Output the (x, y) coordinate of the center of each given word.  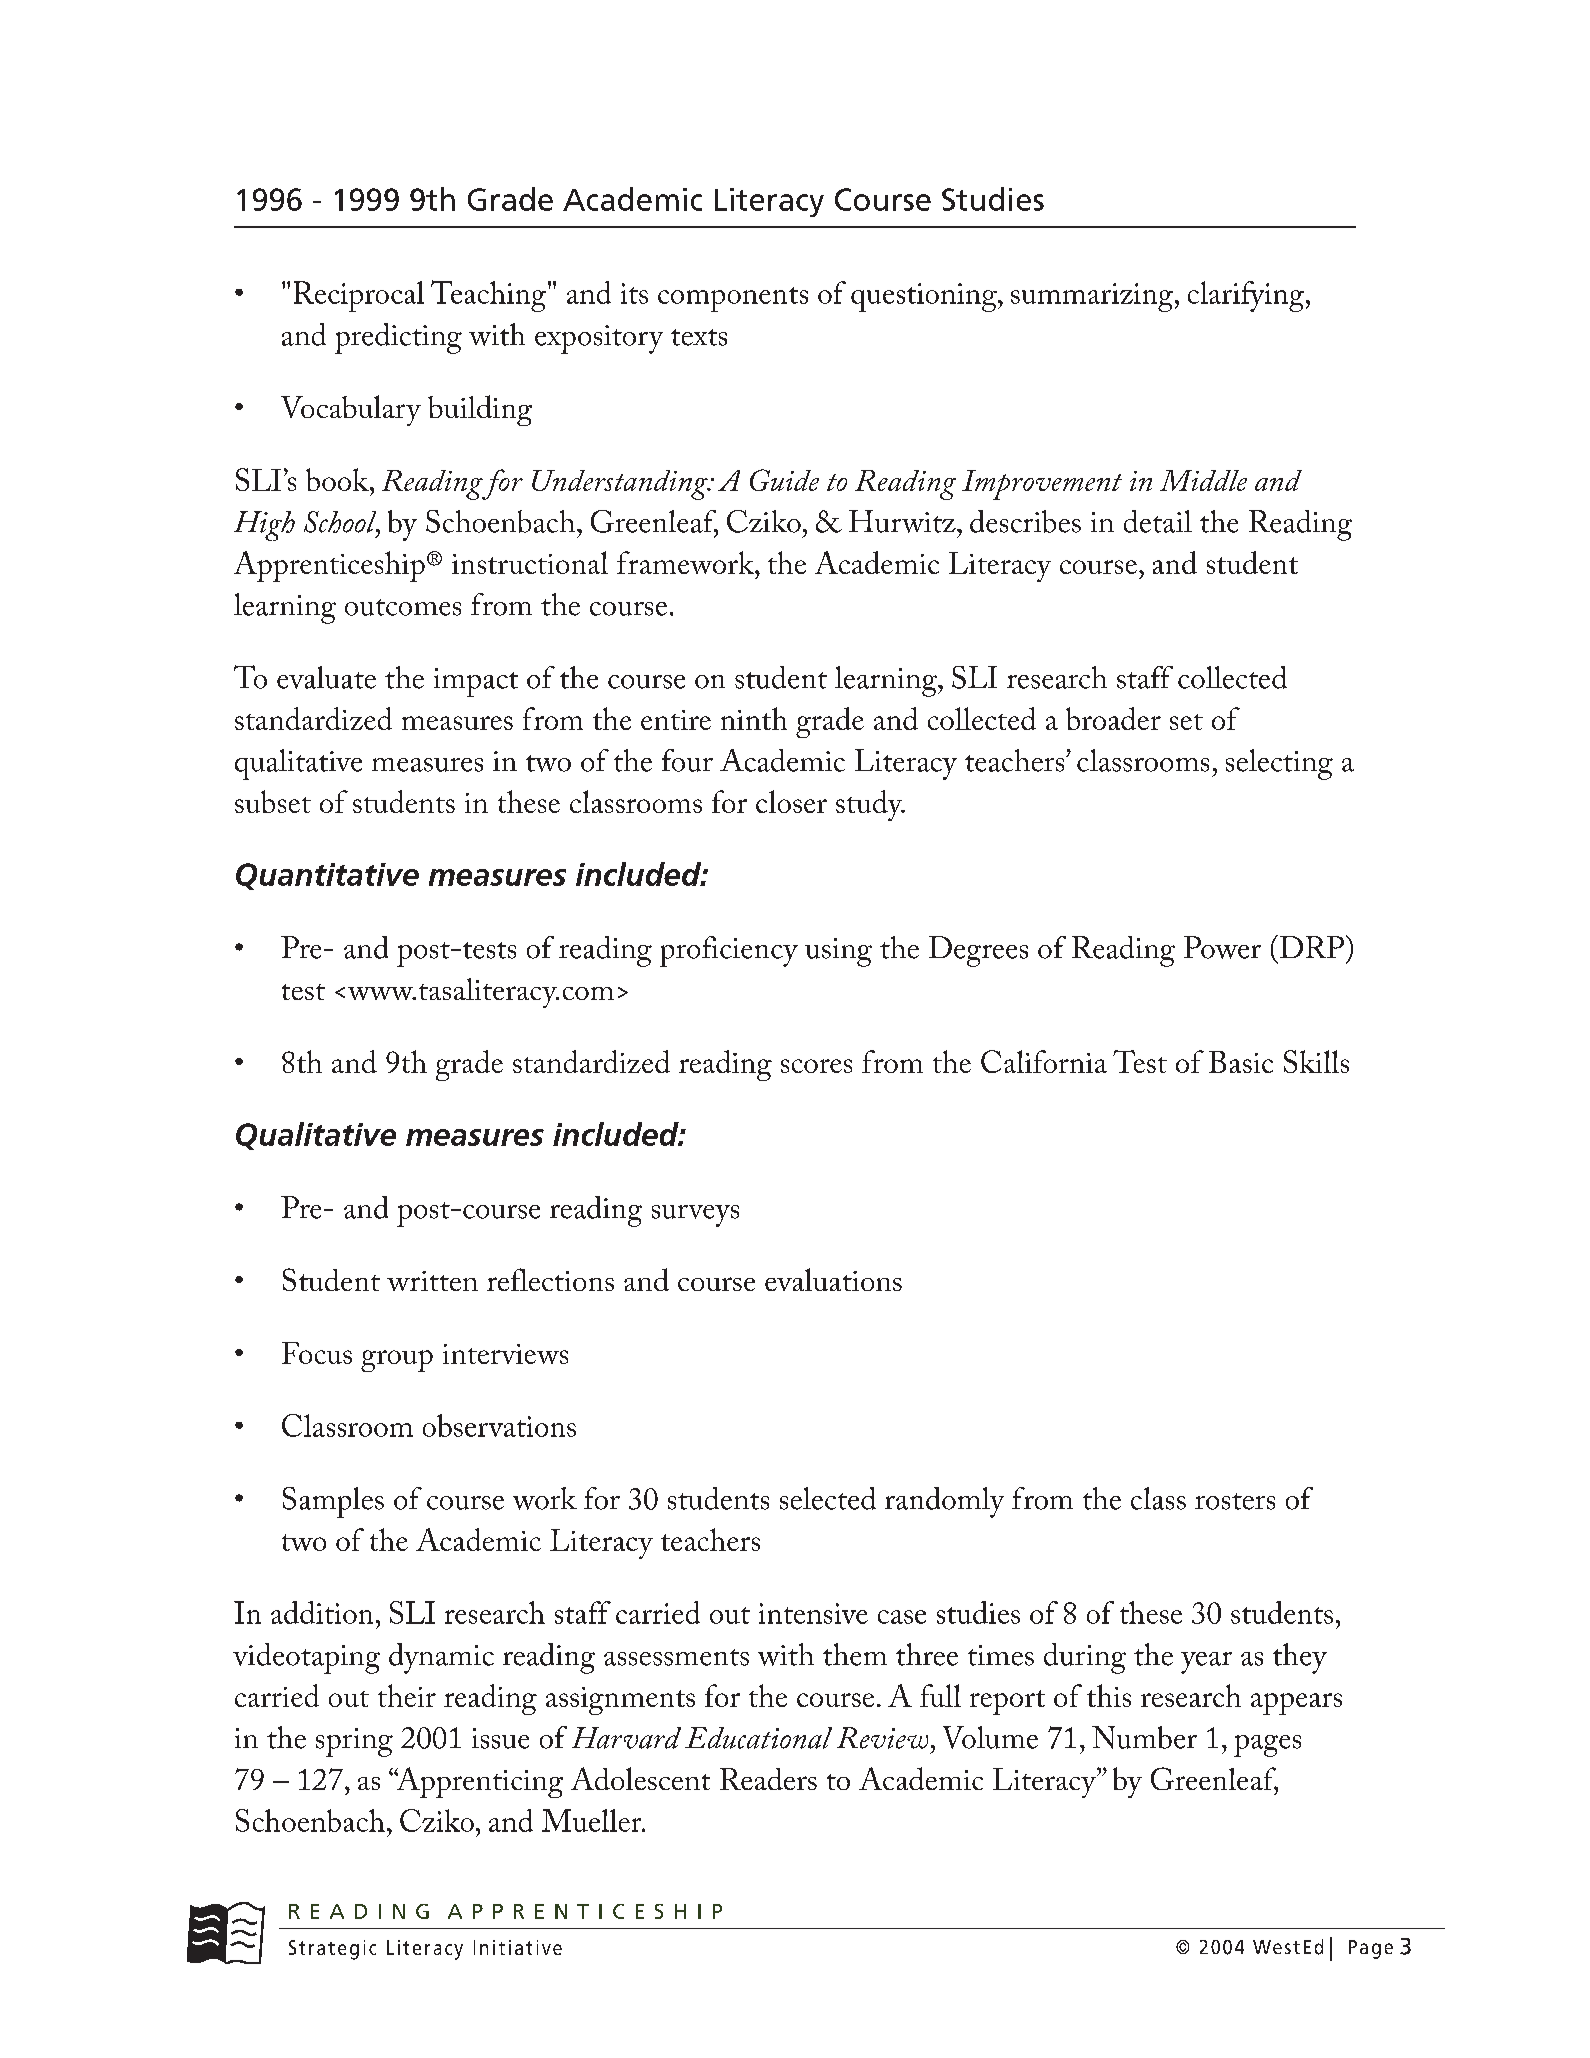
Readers (768, 1779)
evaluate (326, 677)
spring (354, 1742)
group (397, 1361)
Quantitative (327, 876)
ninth (754, 718)
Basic (1241, 1062)
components (733, 299)
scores (816, 1066)
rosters (1235, 1501)
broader (1113, 718)
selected (828, 1498)
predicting (398, 338)
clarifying (1247, 296)
